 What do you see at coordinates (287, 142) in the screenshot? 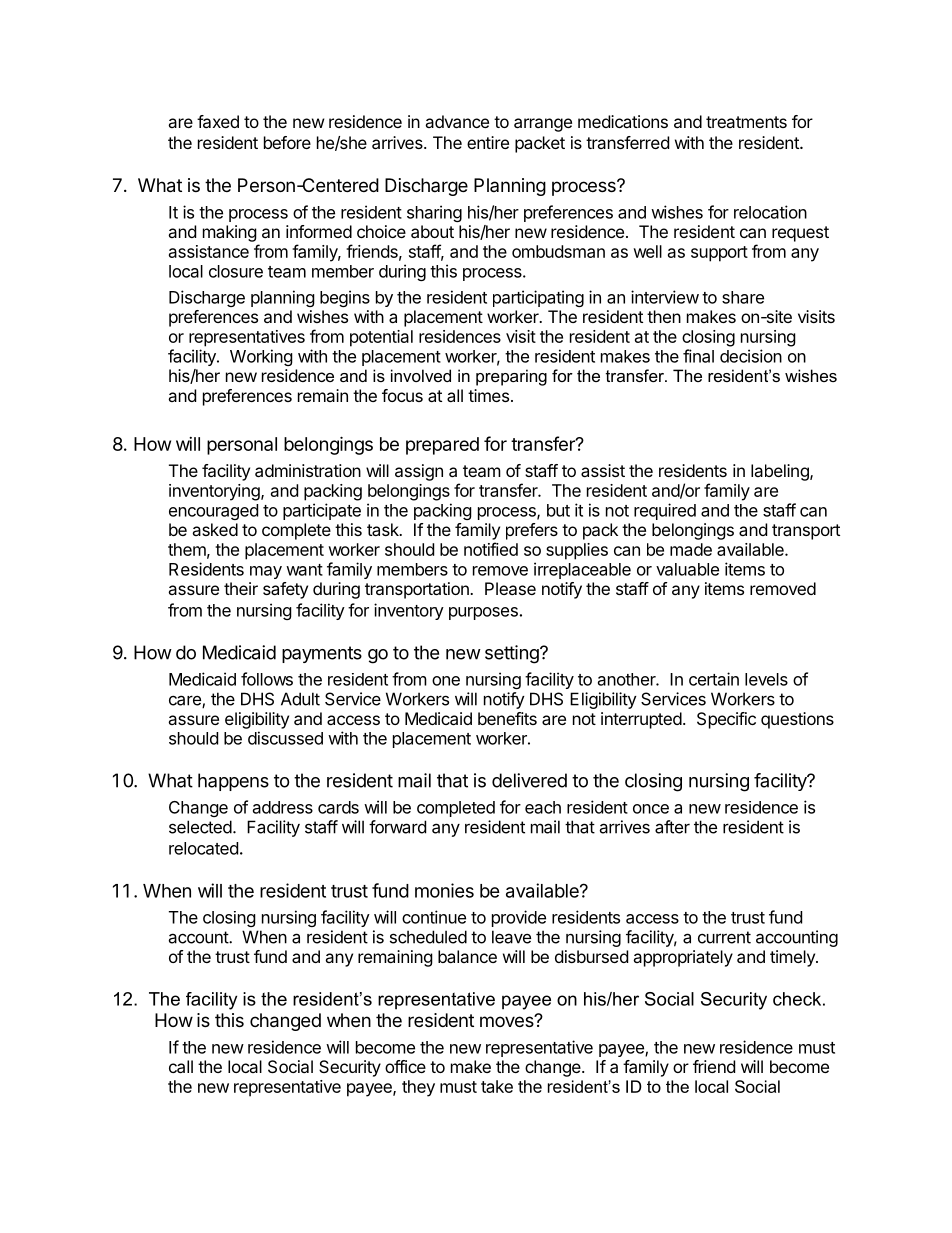
I see `before` at bounding box center [287, 142].
